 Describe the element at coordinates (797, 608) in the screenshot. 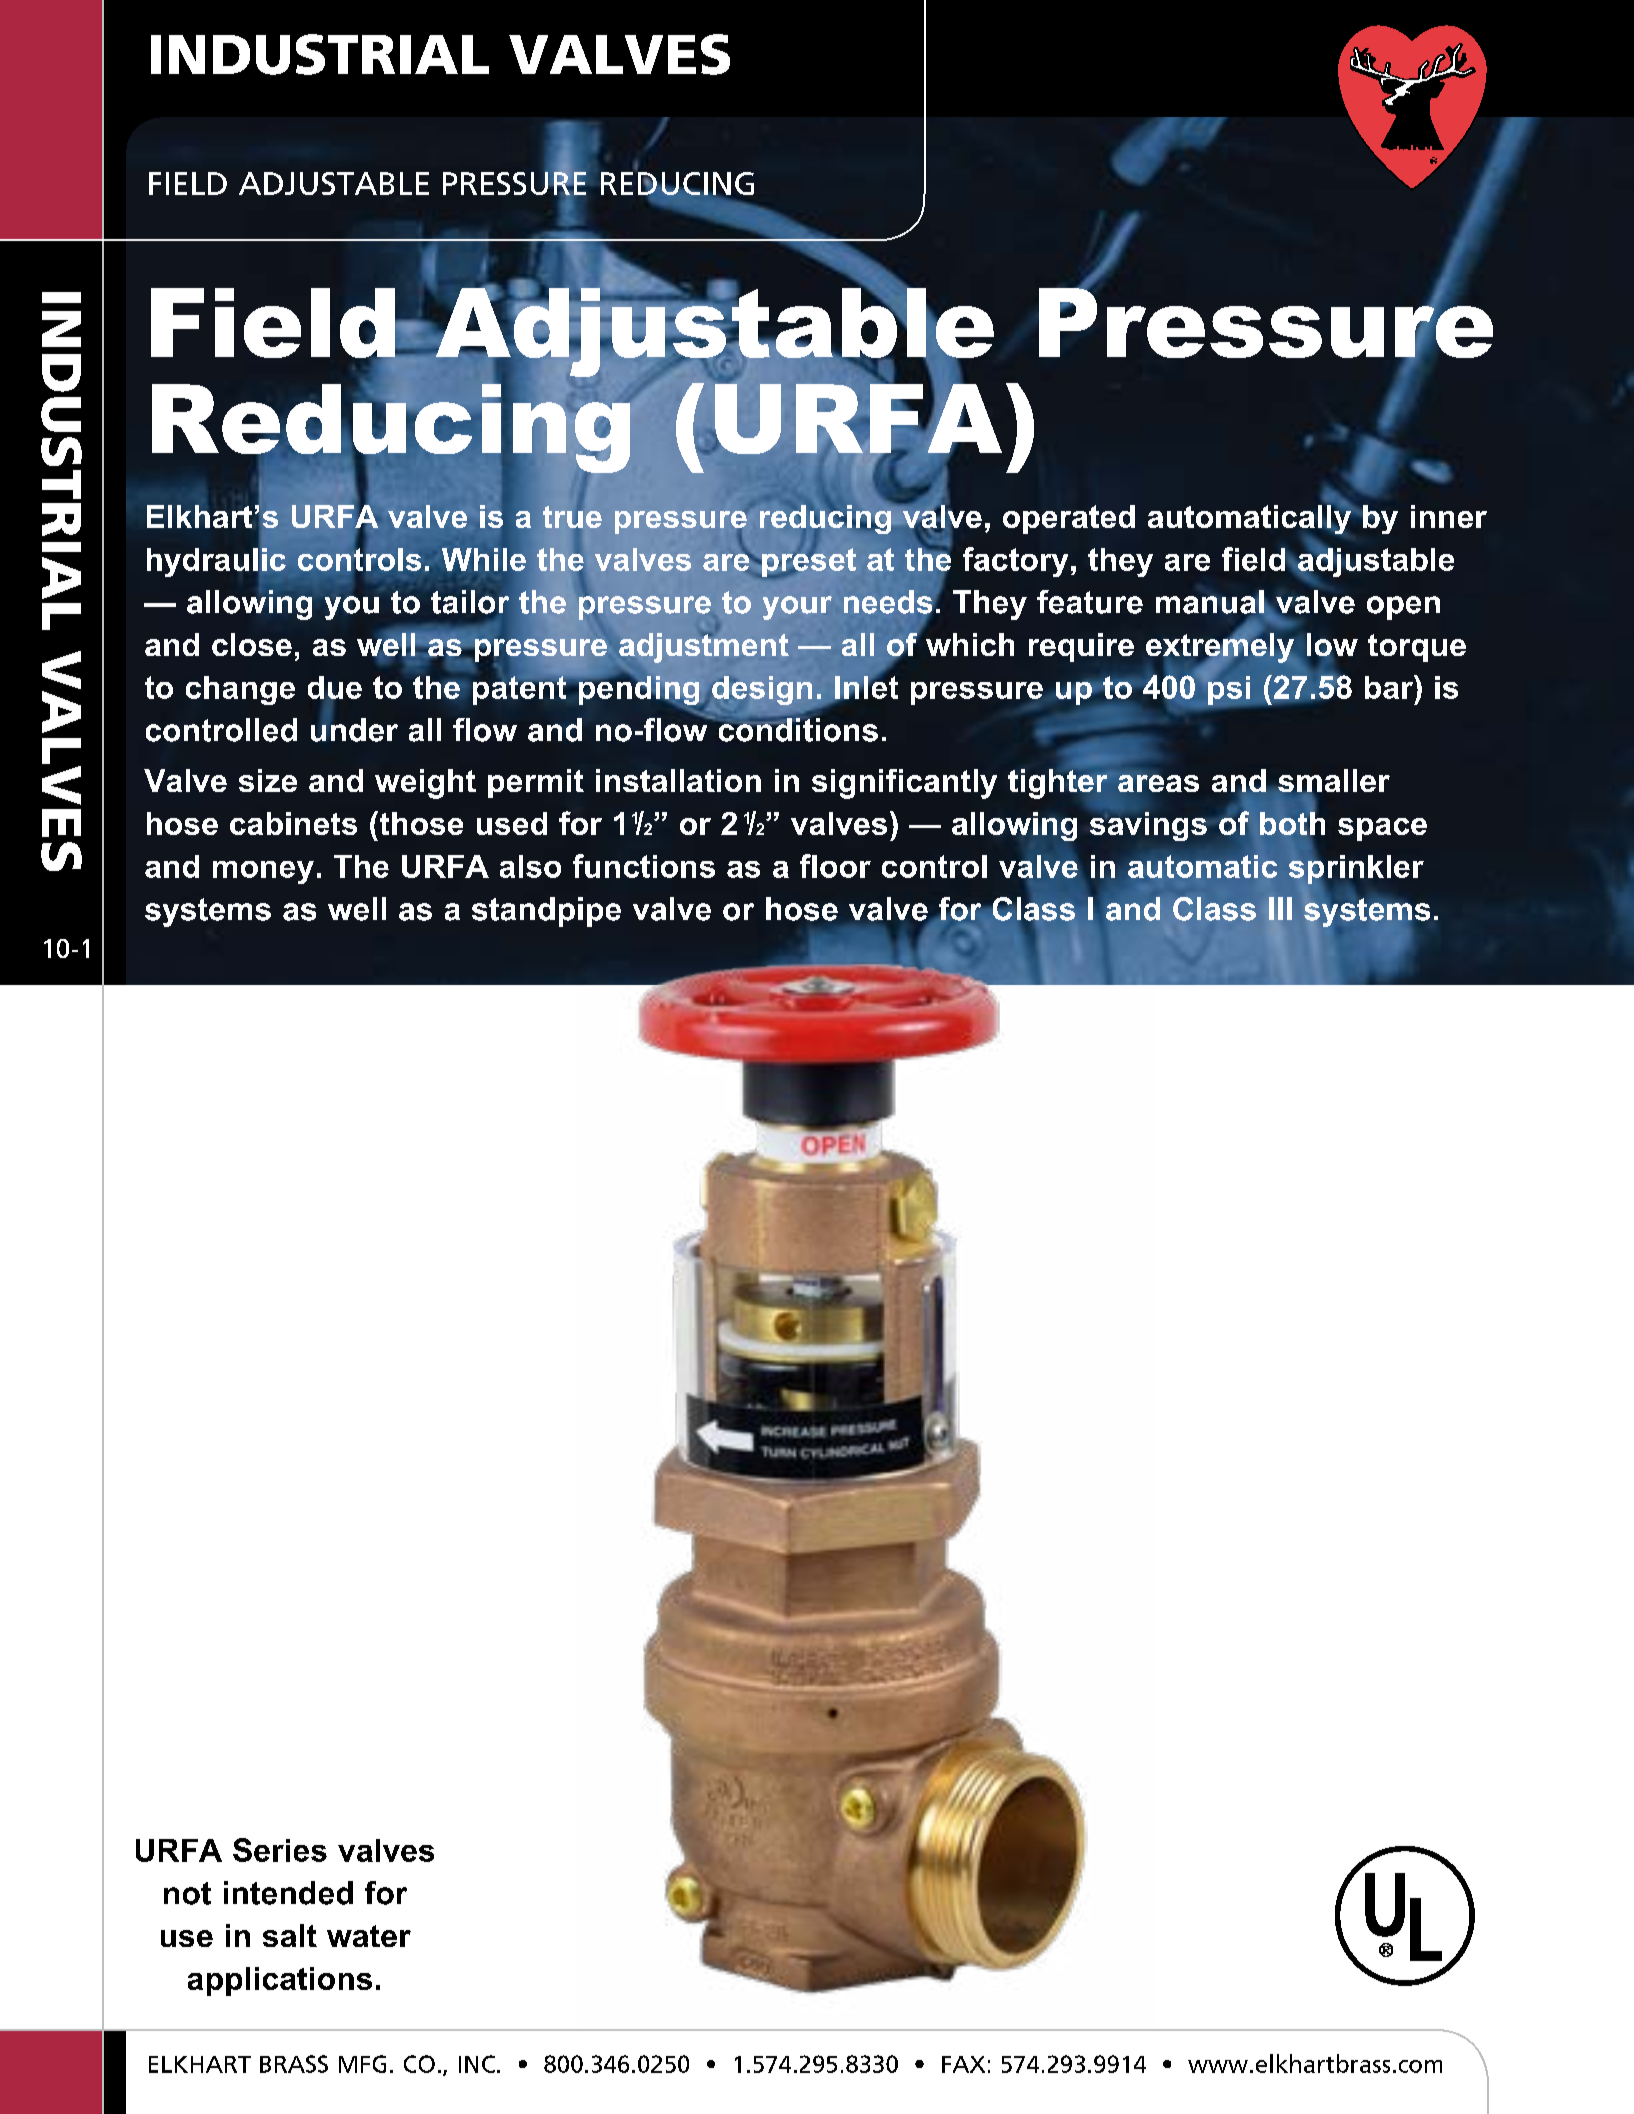

I see `your` at that location.
